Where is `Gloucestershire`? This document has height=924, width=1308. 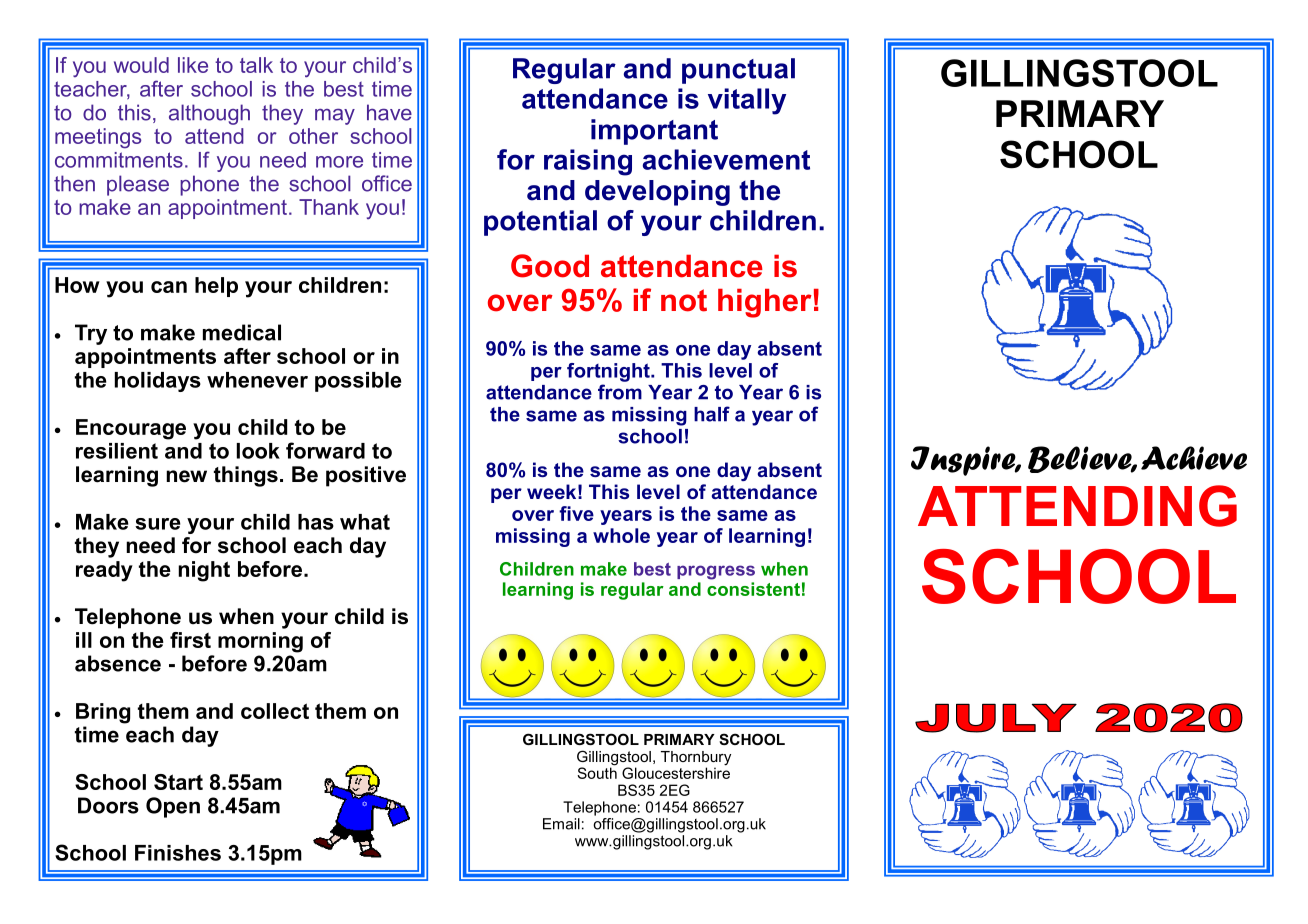 Gloucestershire is located at coordinates (676, 772).
